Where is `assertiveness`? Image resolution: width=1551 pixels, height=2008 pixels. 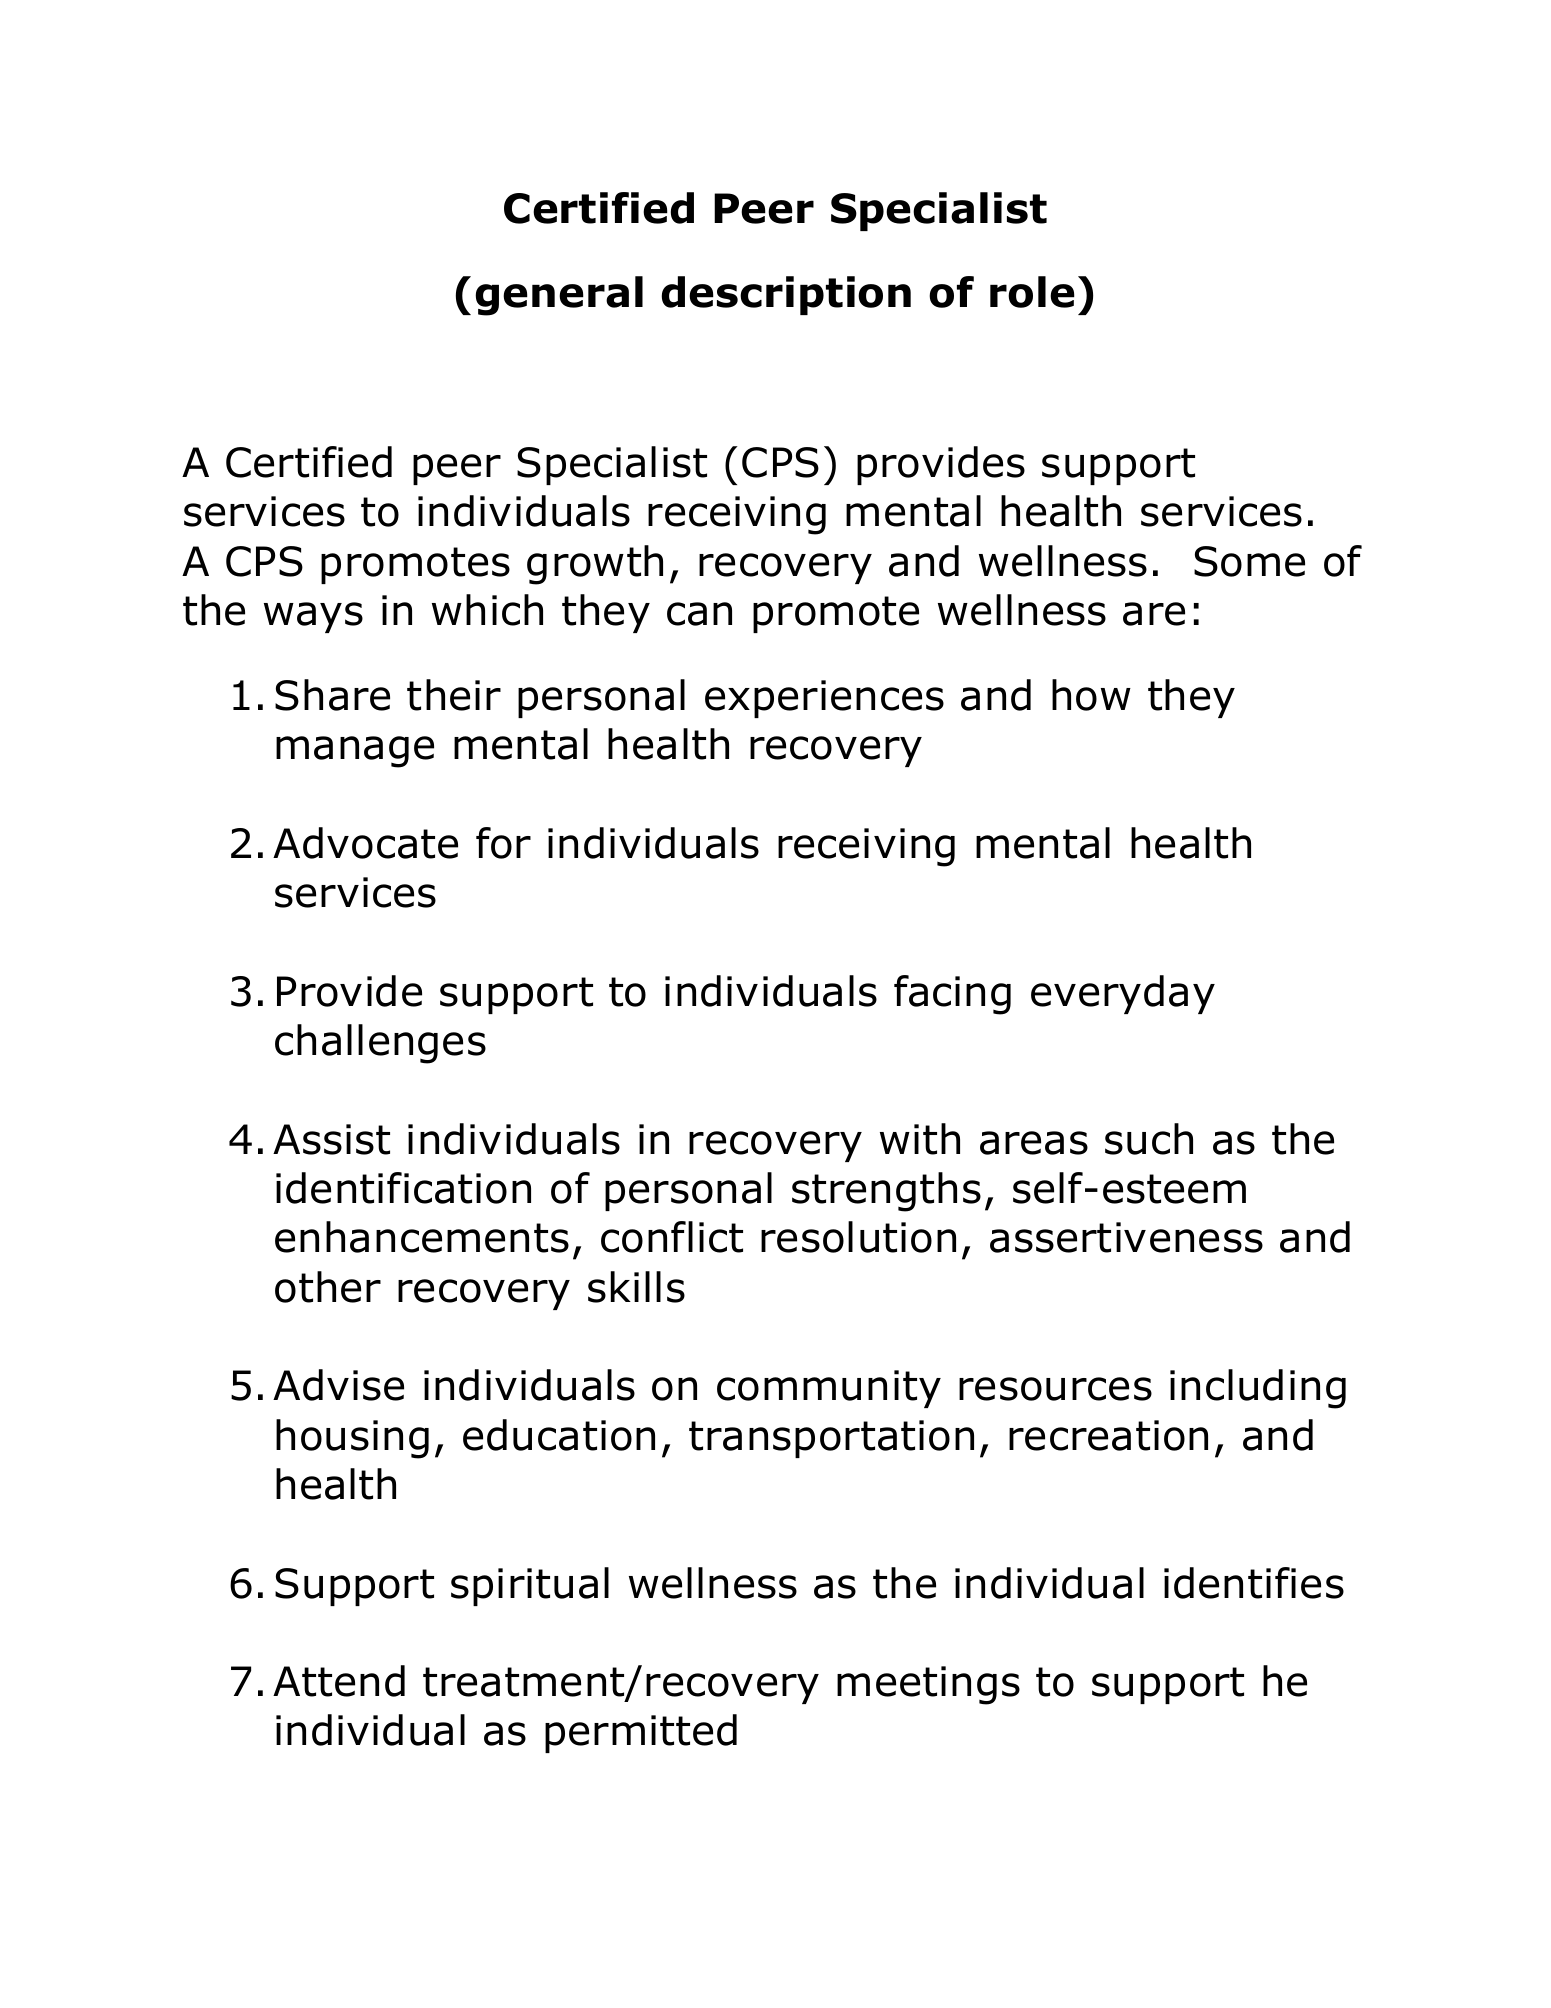
assertiveness is located at coordinates (1126, 1237).
